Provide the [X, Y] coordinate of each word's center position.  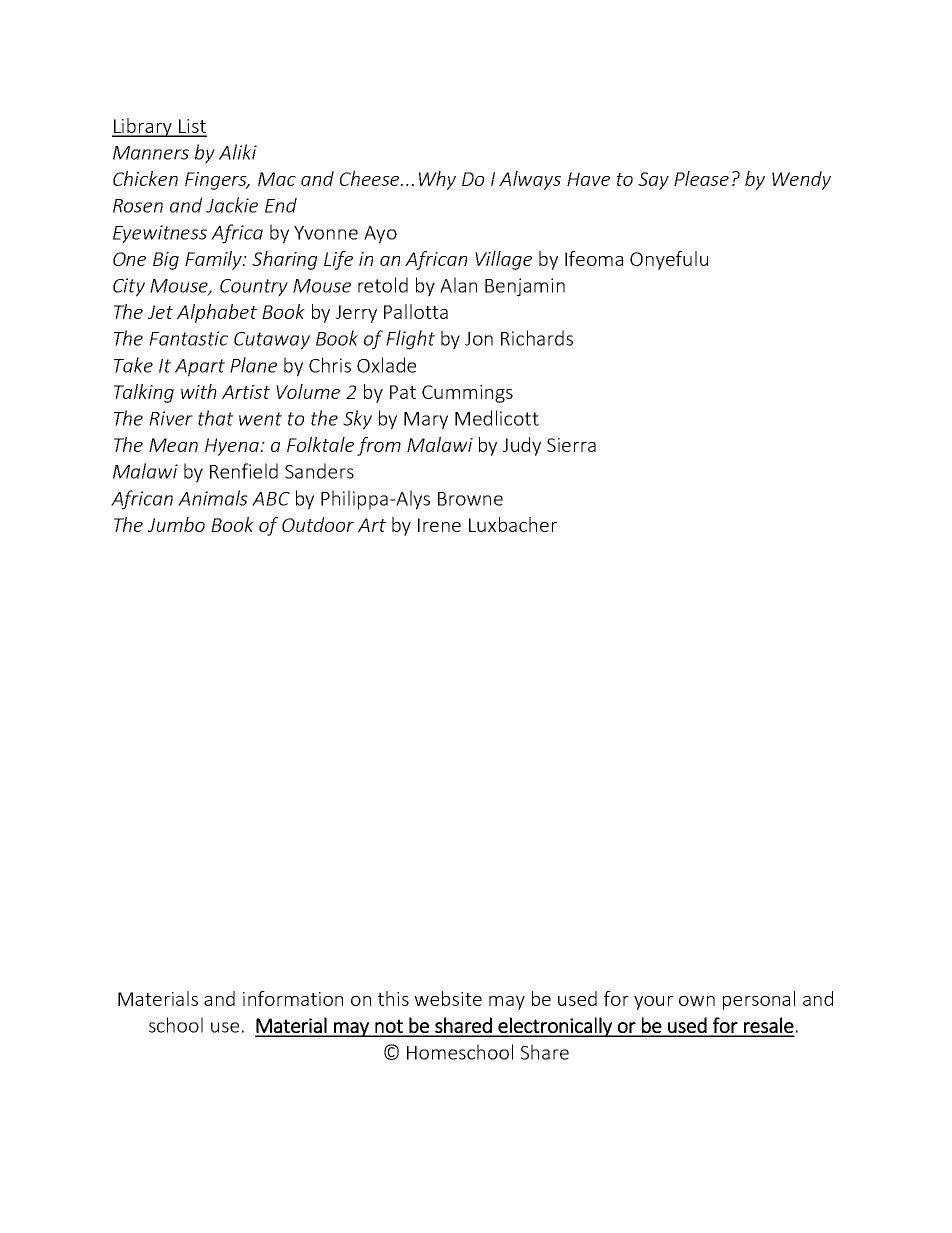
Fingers [217, 181]
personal [759, 1000]
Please [701, 178]
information [293, 998]
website [448, 998]
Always [530, 180]
